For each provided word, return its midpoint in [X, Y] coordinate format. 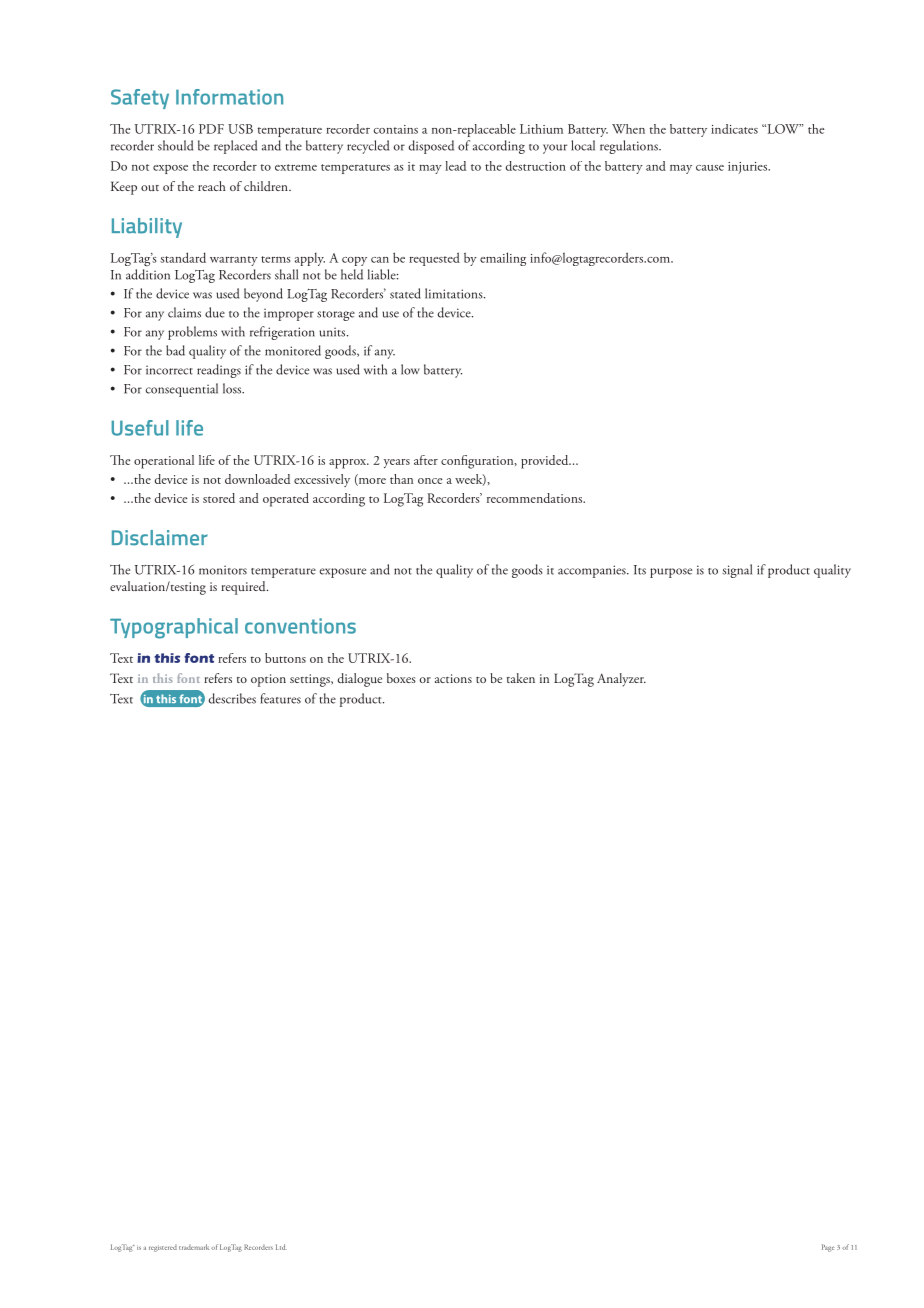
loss [233, 388]
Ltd [281, 1247]
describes [232, 698]
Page [828, 1248]
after [426, 460]
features [280, 698]
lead [455, 166]
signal [737, 571]
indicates [734, 129]
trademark [194, 1247]
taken [521, 678]
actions [453, 678]
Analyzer [621, 680]
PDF [211, 129]
